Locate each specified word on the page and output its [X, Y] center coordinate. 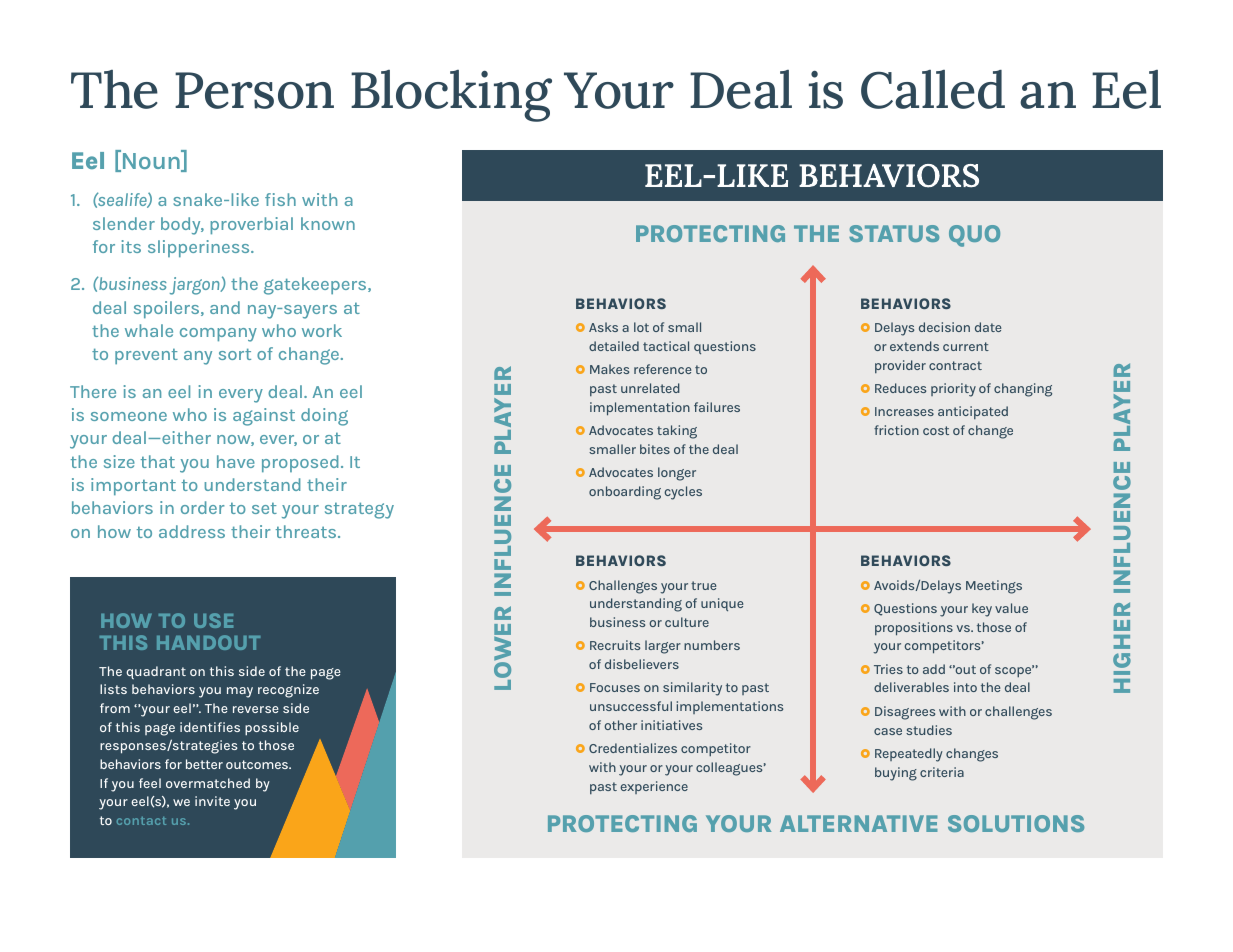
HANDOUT [208, 642]
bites [655, 449]
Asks [603, 327]
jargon [196, 286]
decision [944, 327]
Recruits [615, 645]
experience [654, 787]
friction [896, 430]
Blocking [451, 96]
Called [933, 89]
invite [212, 801]
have [236, 461]
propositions [914, 629]
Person [254, 90]
